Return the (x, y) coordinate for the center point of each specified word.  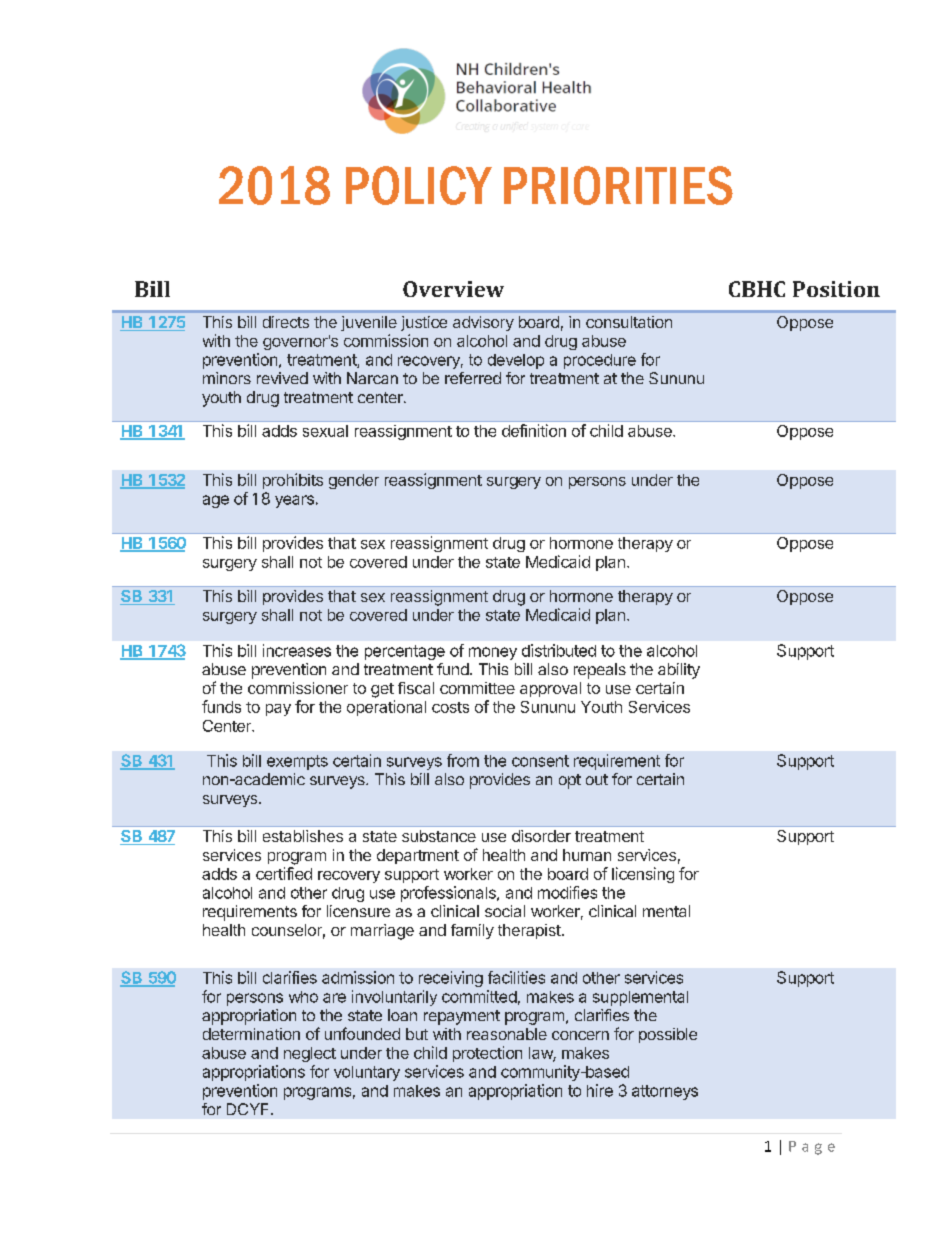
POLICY (419, 185)
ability (679, 671)
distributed (559, 650)
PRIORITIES (618, 185)
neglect (310, 1054)
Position (836, 289)
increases (297, 650)
